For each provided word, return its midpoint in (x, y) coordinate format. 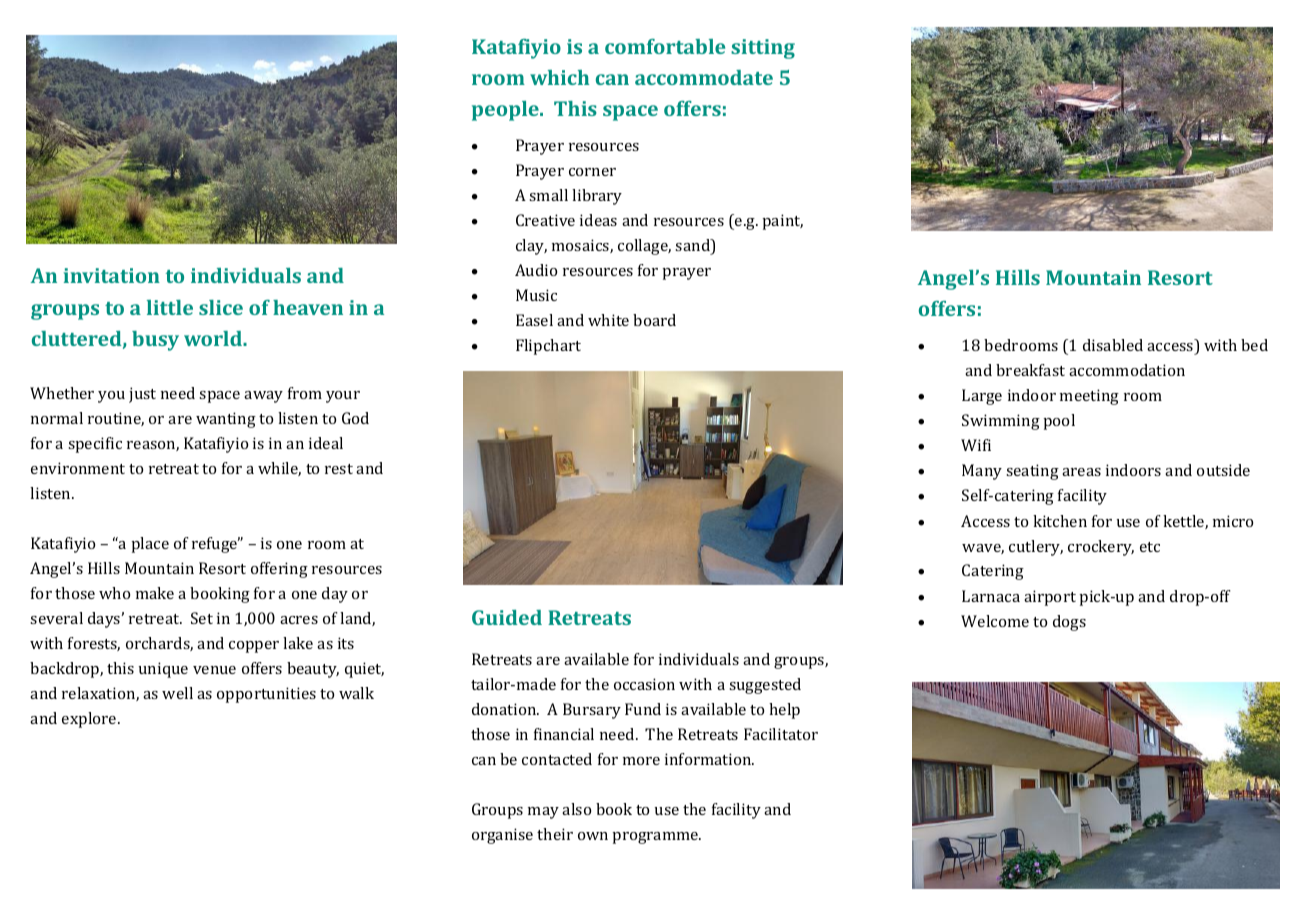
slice (221, 307)
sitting (763, 49)
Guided (507, 617)
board (654, 320)
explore (90, 720)
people (506, 111)
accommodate (704, 77)
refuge (216, 545)
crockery (1101, 548)
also (576, 809)
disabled (1113, 345)
